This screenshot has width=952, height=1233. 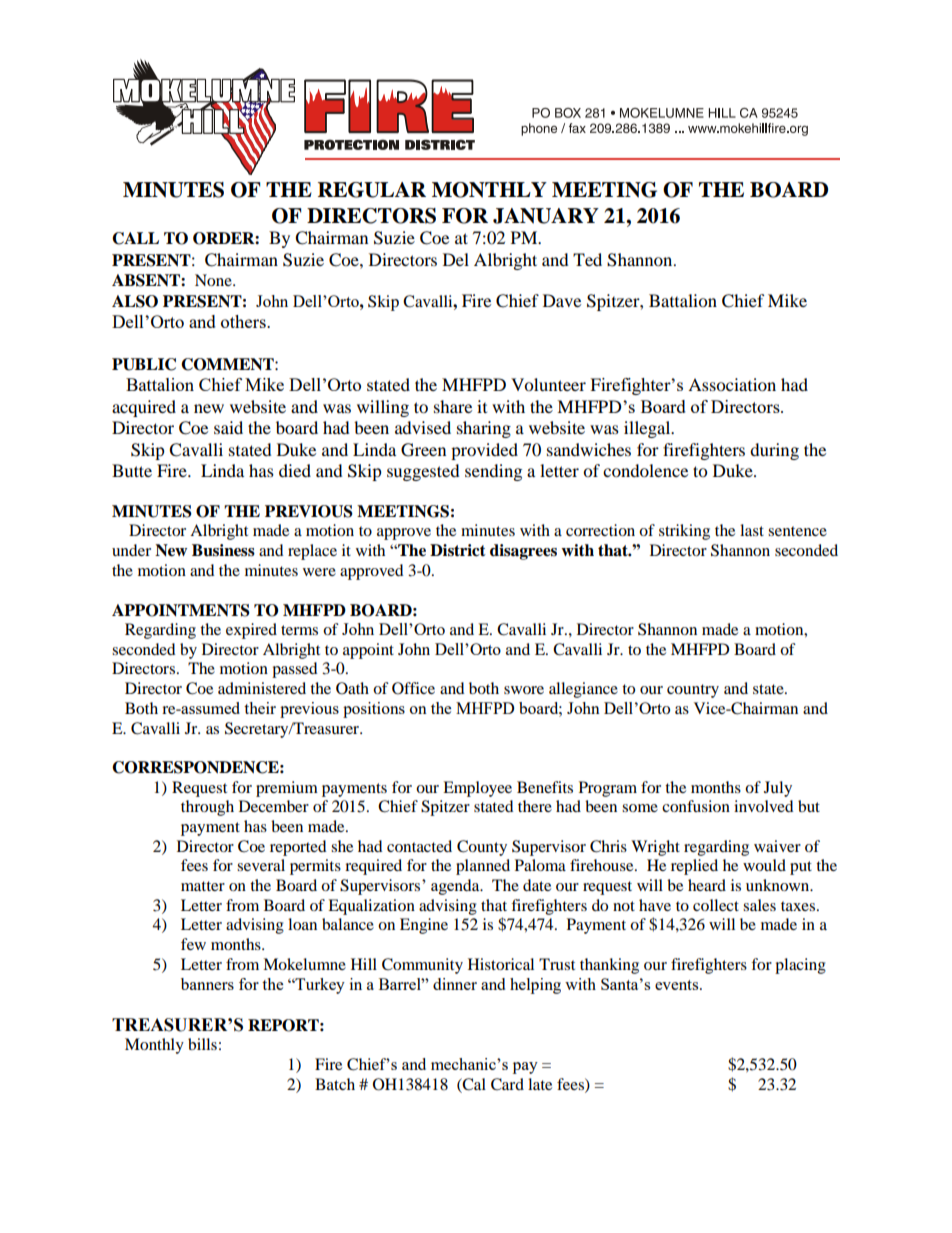 I want to click on confusion, so click(x=696, y=806).
